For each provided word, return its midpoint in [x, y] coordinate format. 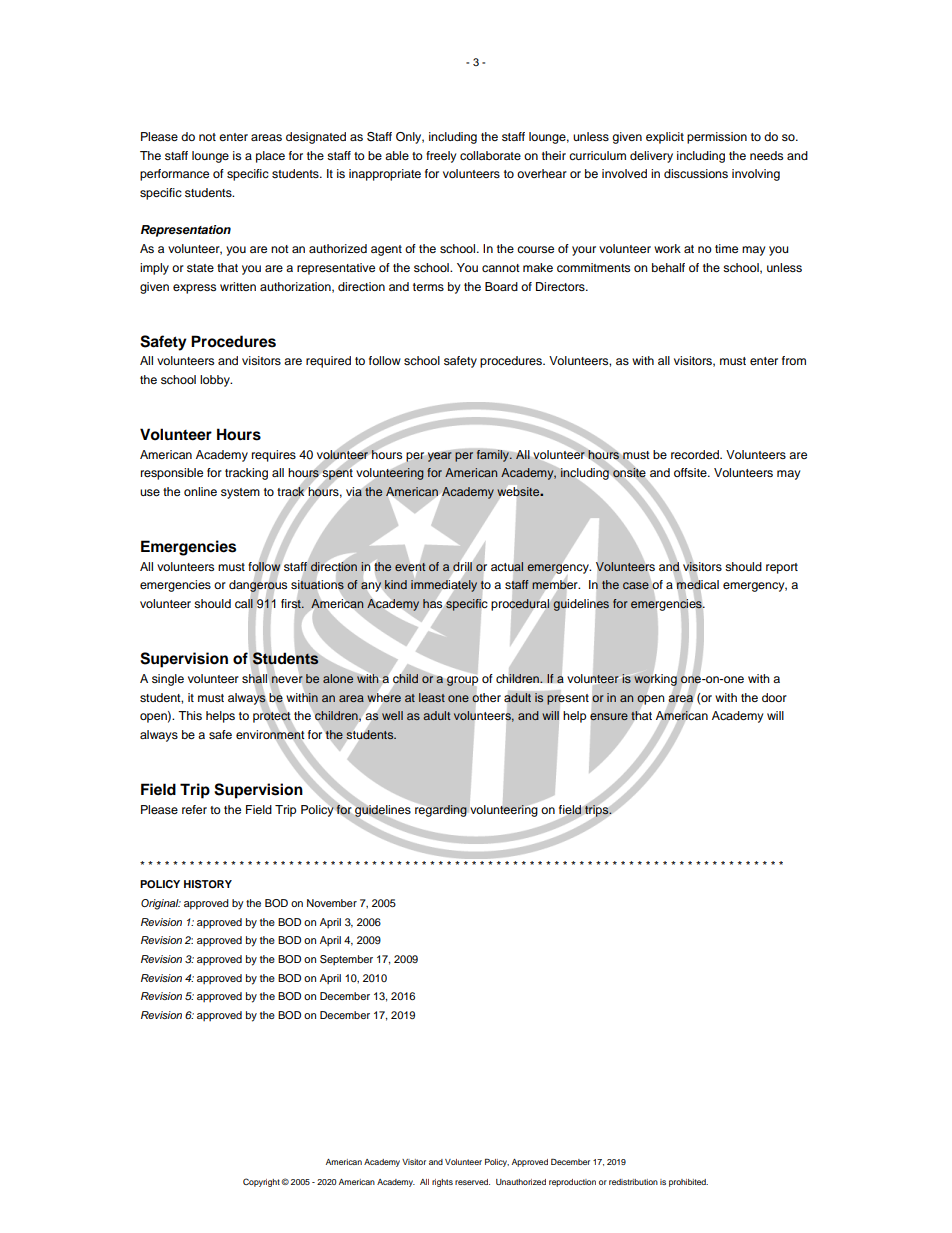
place [270, 157]
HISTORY [208, 884]
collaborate [490, 155]
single [168, 680]
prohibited [688, 1183]
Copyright [261, 1182]
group [462, 681]
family [494, 456]
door [774, 697]
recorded [696, 454]
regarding [441, 811]
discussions [696, 173]
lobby [216, 381]
